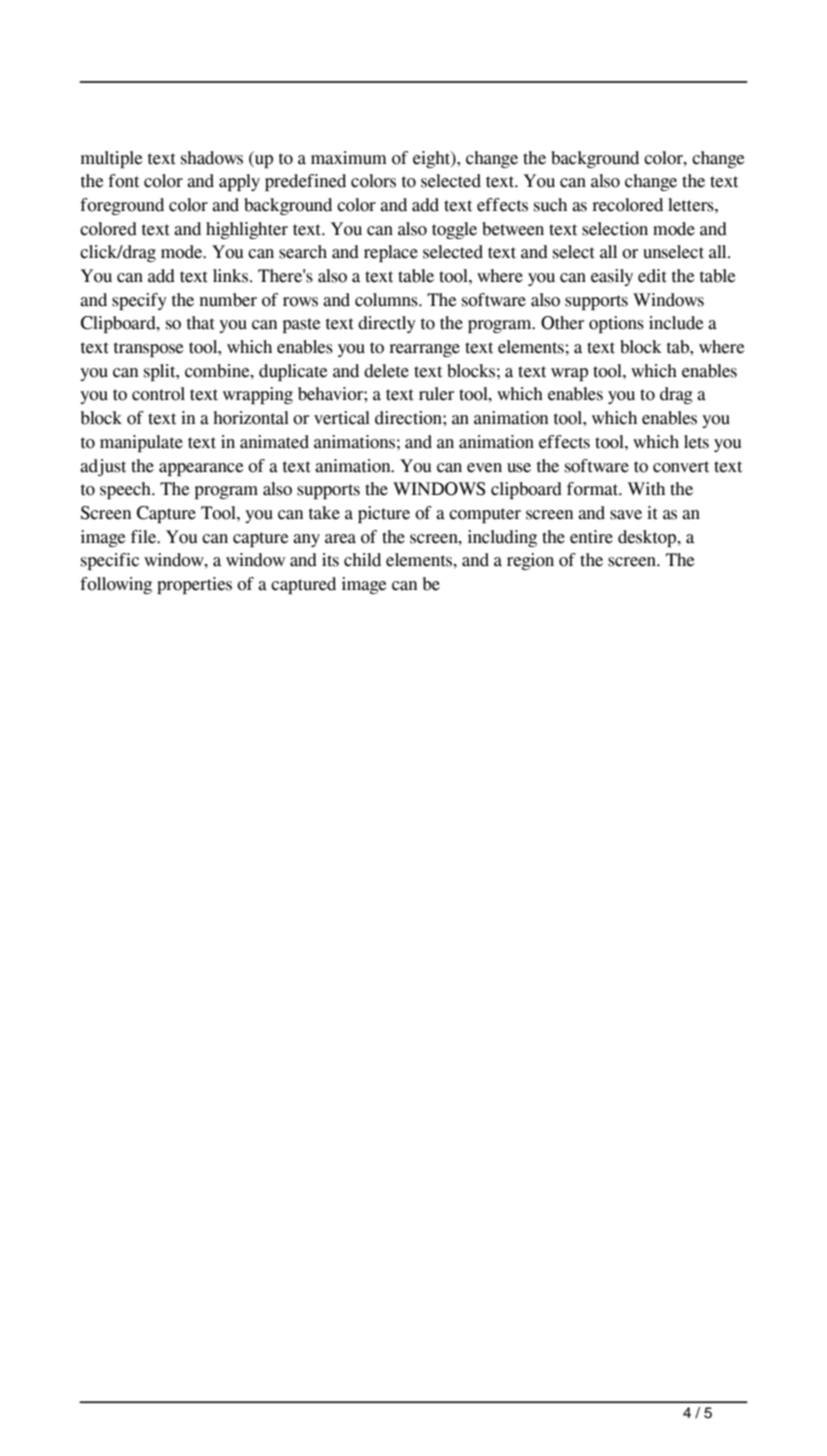 This screenshot has height=1456, width=827. I want to click on picture, so click(384, 514).
